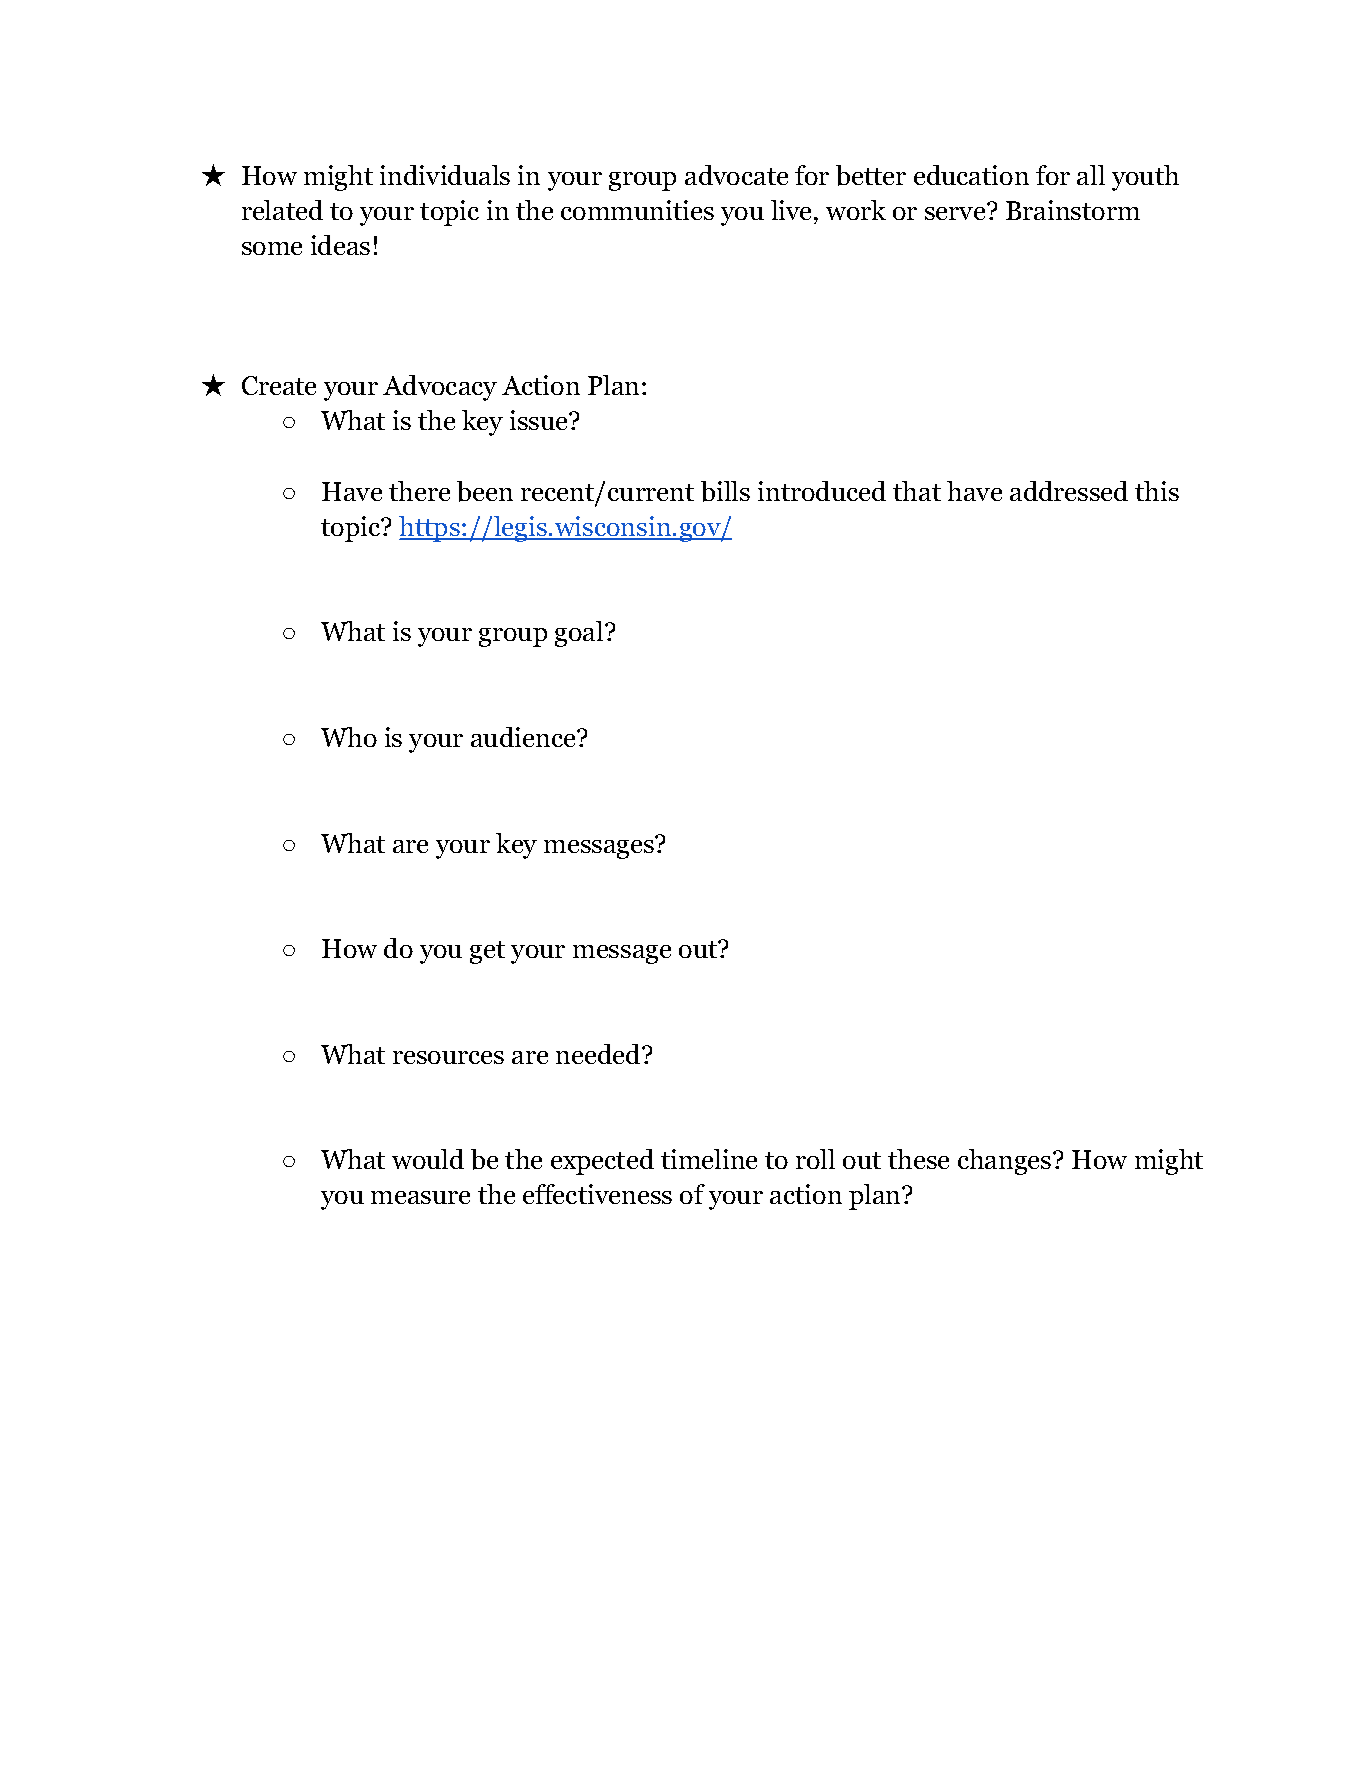 The height and width of the image is (1767, 1366). I want to click on goal, so click(580, 634).
